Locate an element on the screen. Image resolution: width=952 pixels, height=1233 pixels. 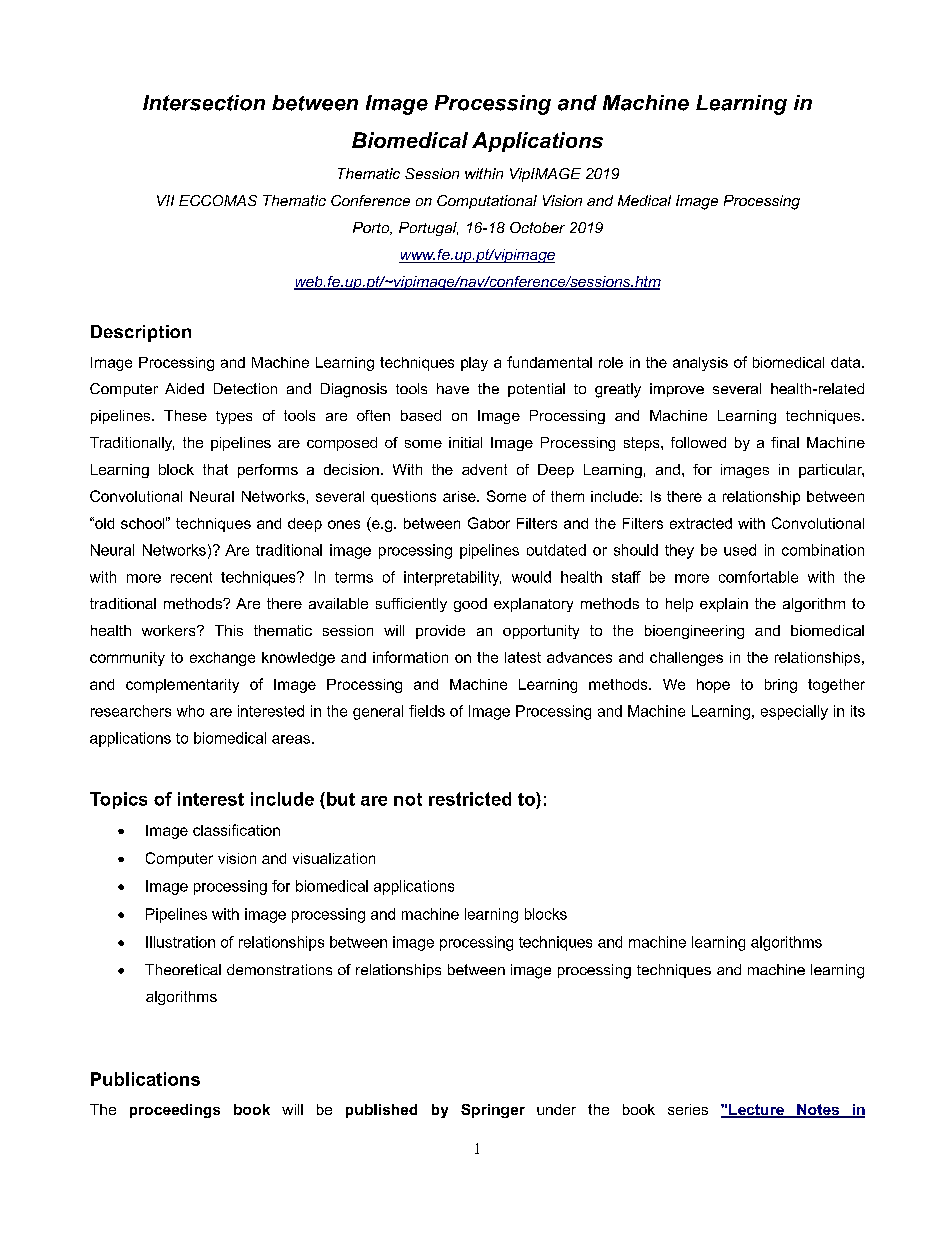
This is located at coordinates (229, 630).
